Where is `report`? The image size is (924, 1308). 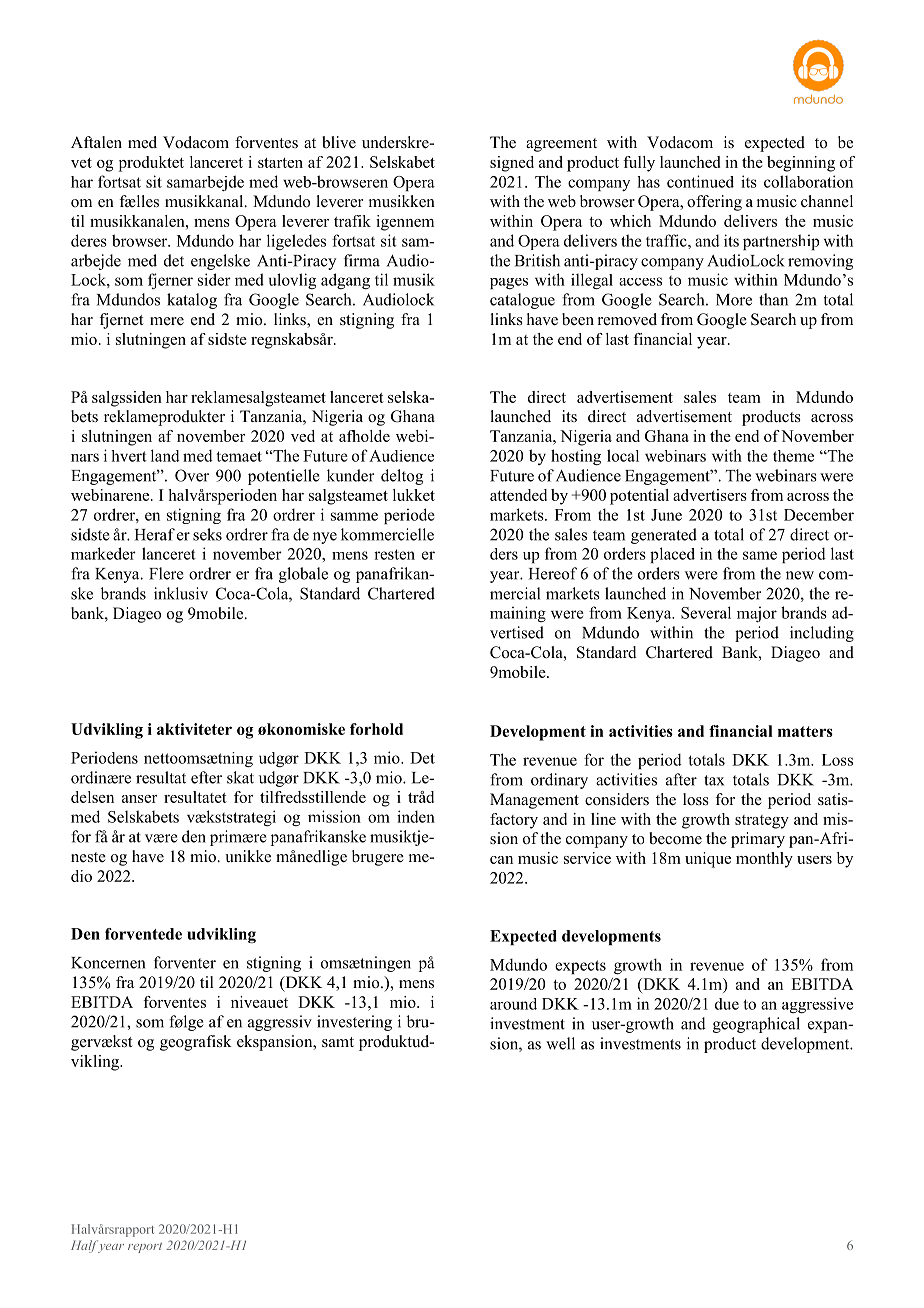
report is located at coordinates (145, 1247).
